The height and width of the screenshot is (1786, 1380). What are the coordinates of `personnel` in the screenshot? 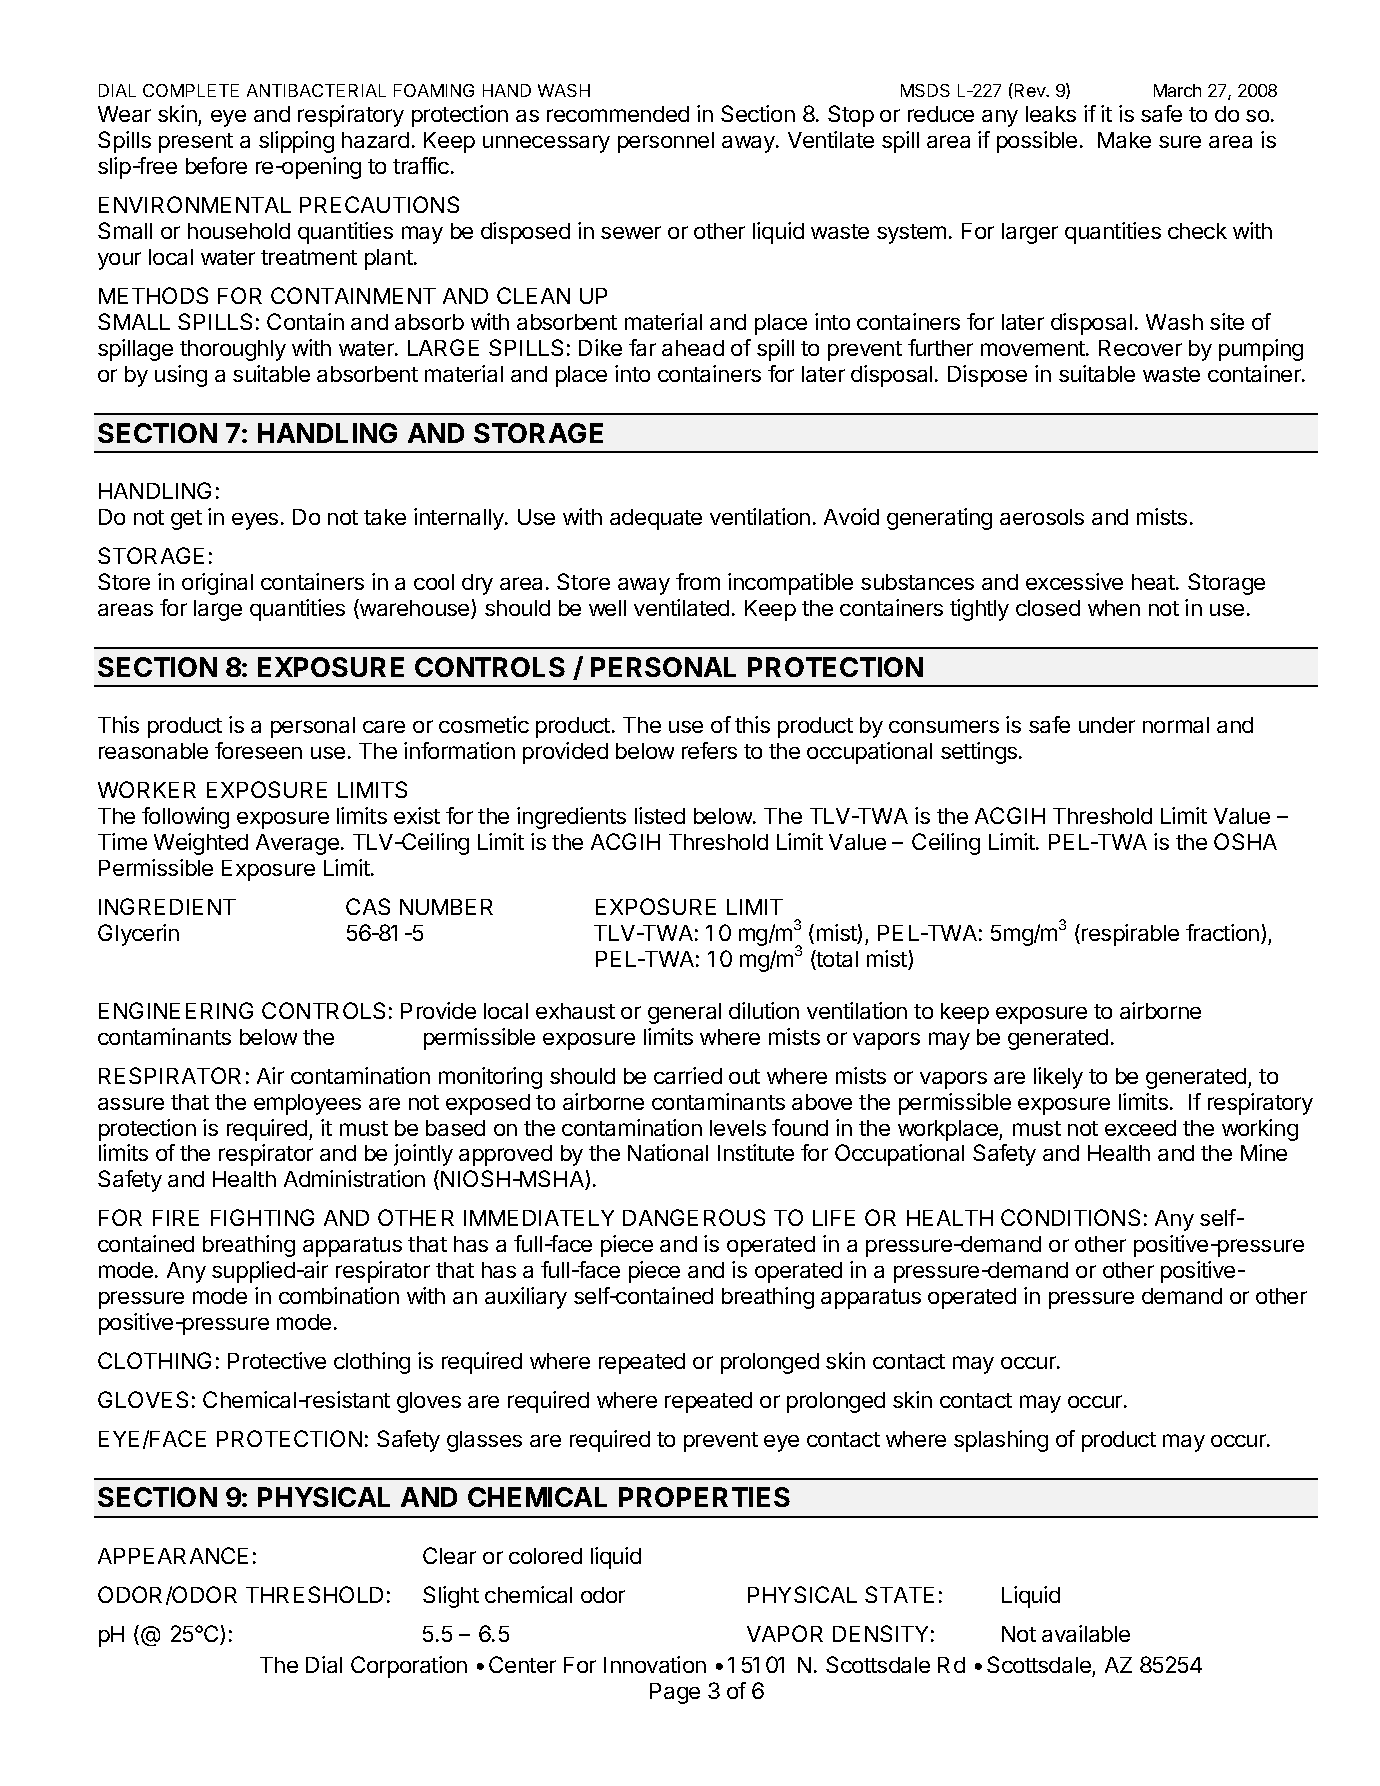 It's located at (666, 142).
